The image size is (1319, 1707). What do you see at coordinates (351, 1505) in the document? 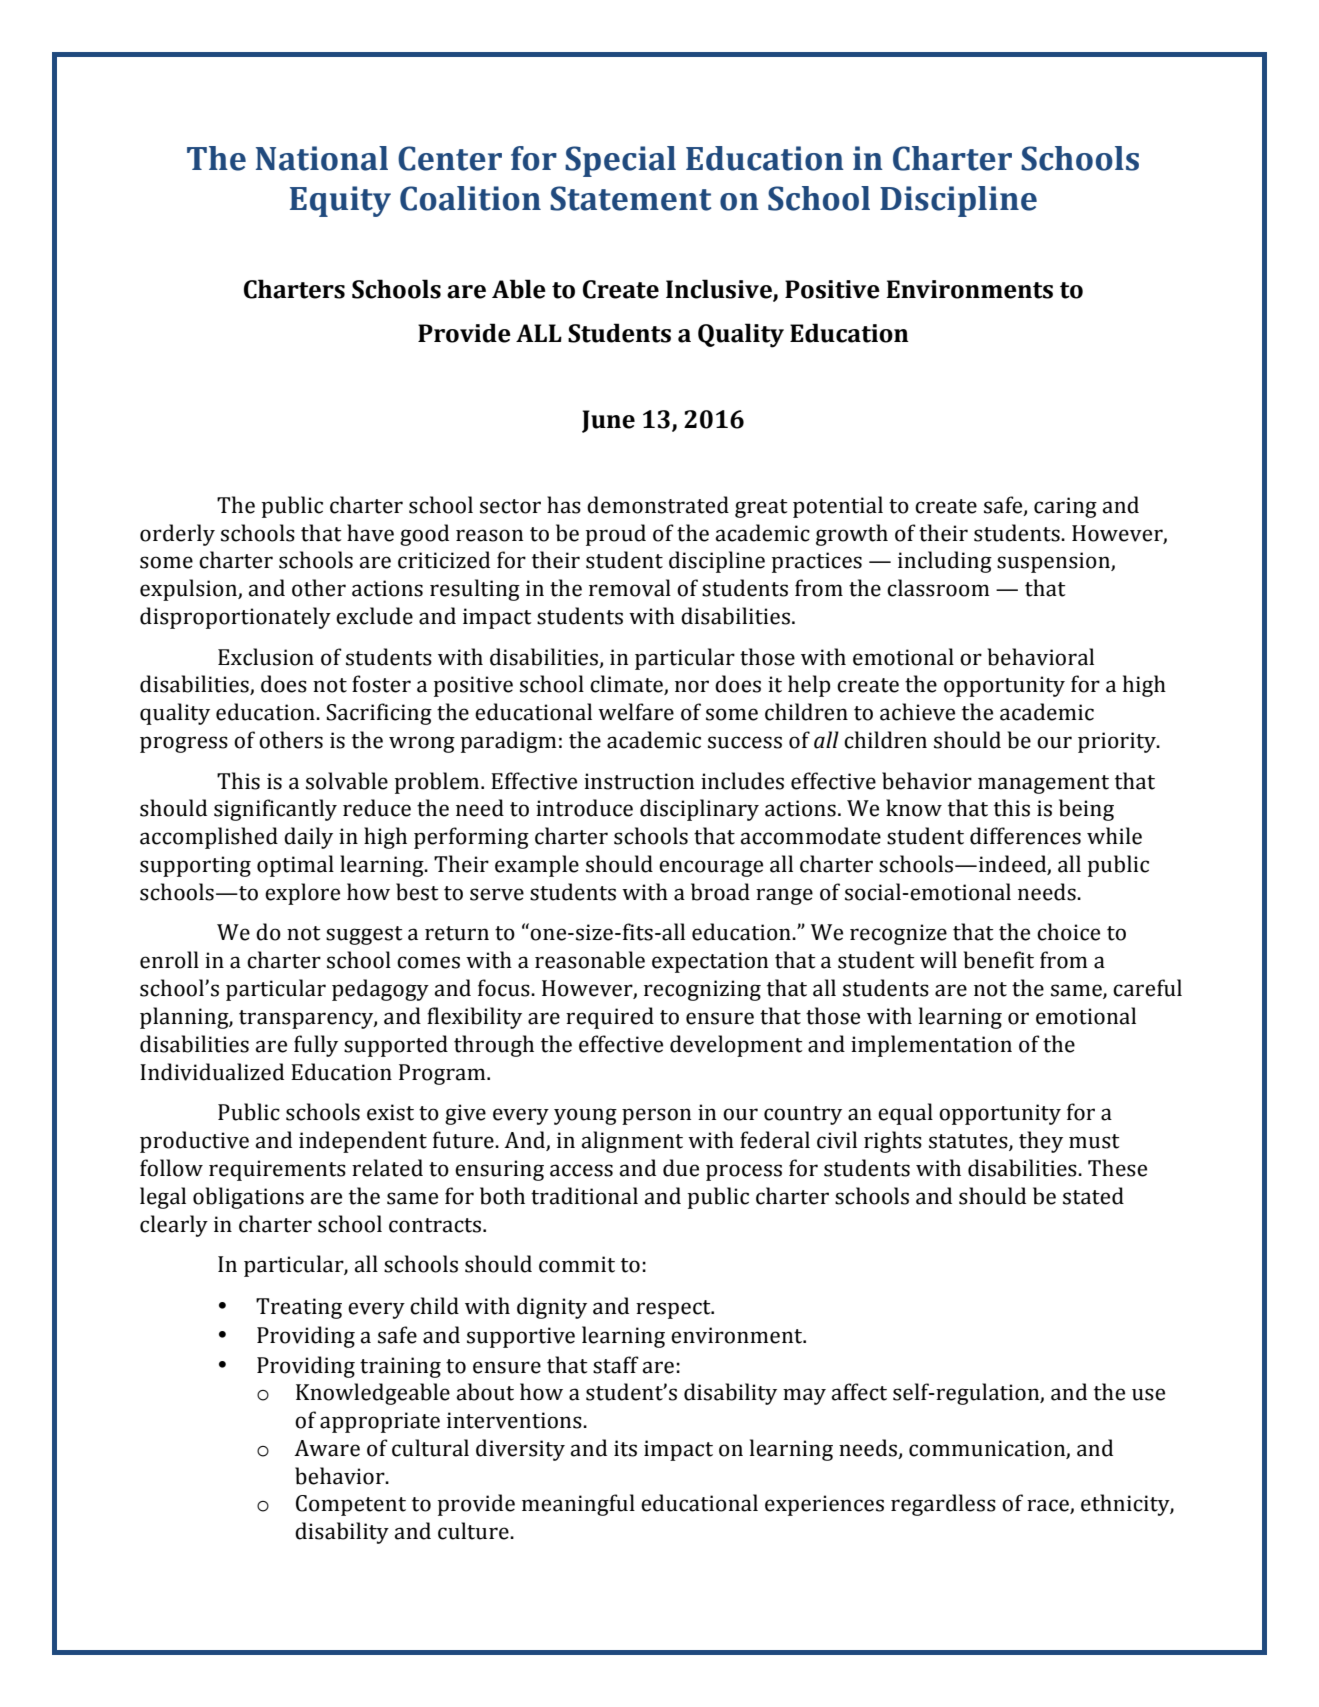
I see `Competent` at bounding box center [351, 1505].
